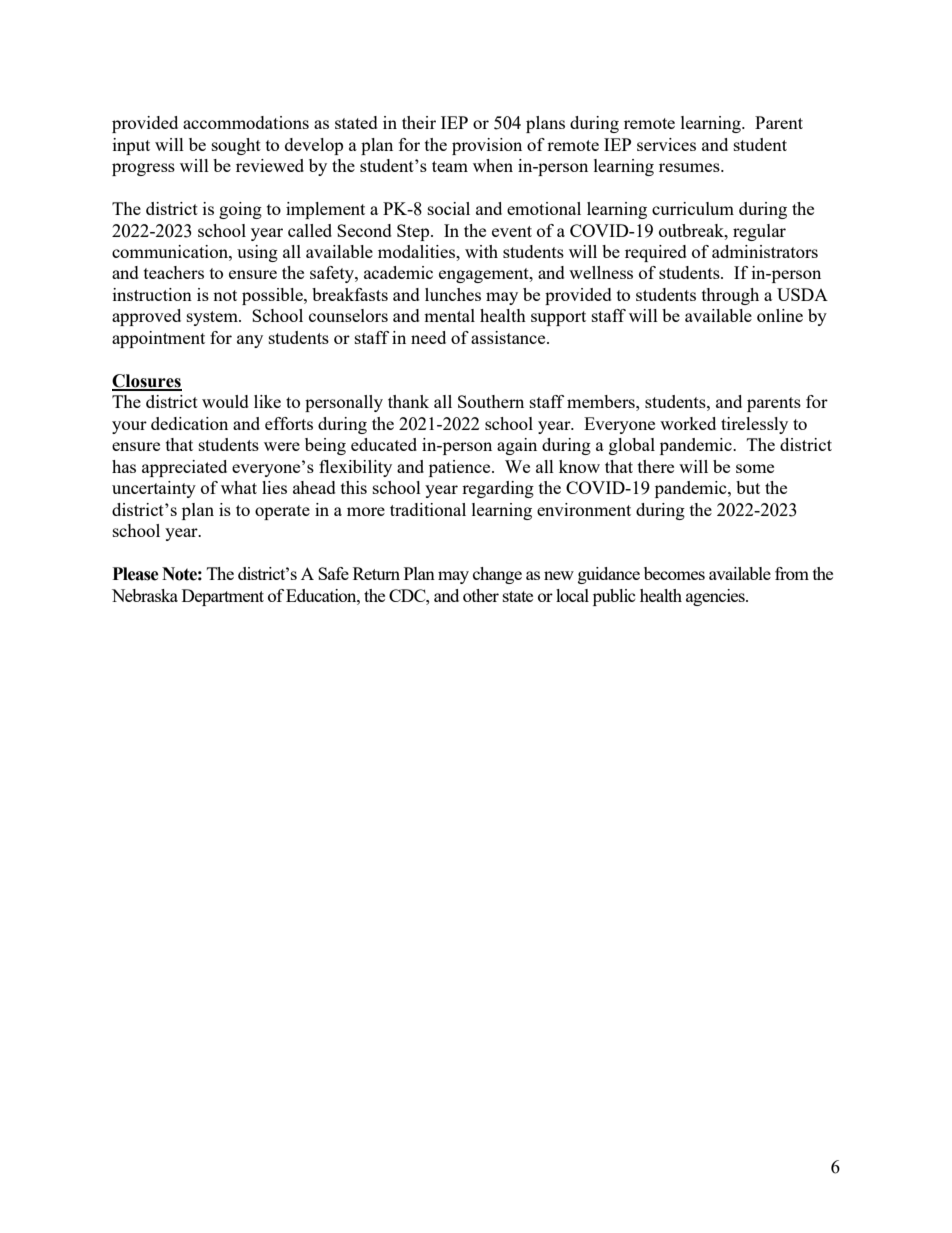  What do you see at coordinates (487, 146) in the screenshot?
I see `provision` at bounding box center [487, 146].
